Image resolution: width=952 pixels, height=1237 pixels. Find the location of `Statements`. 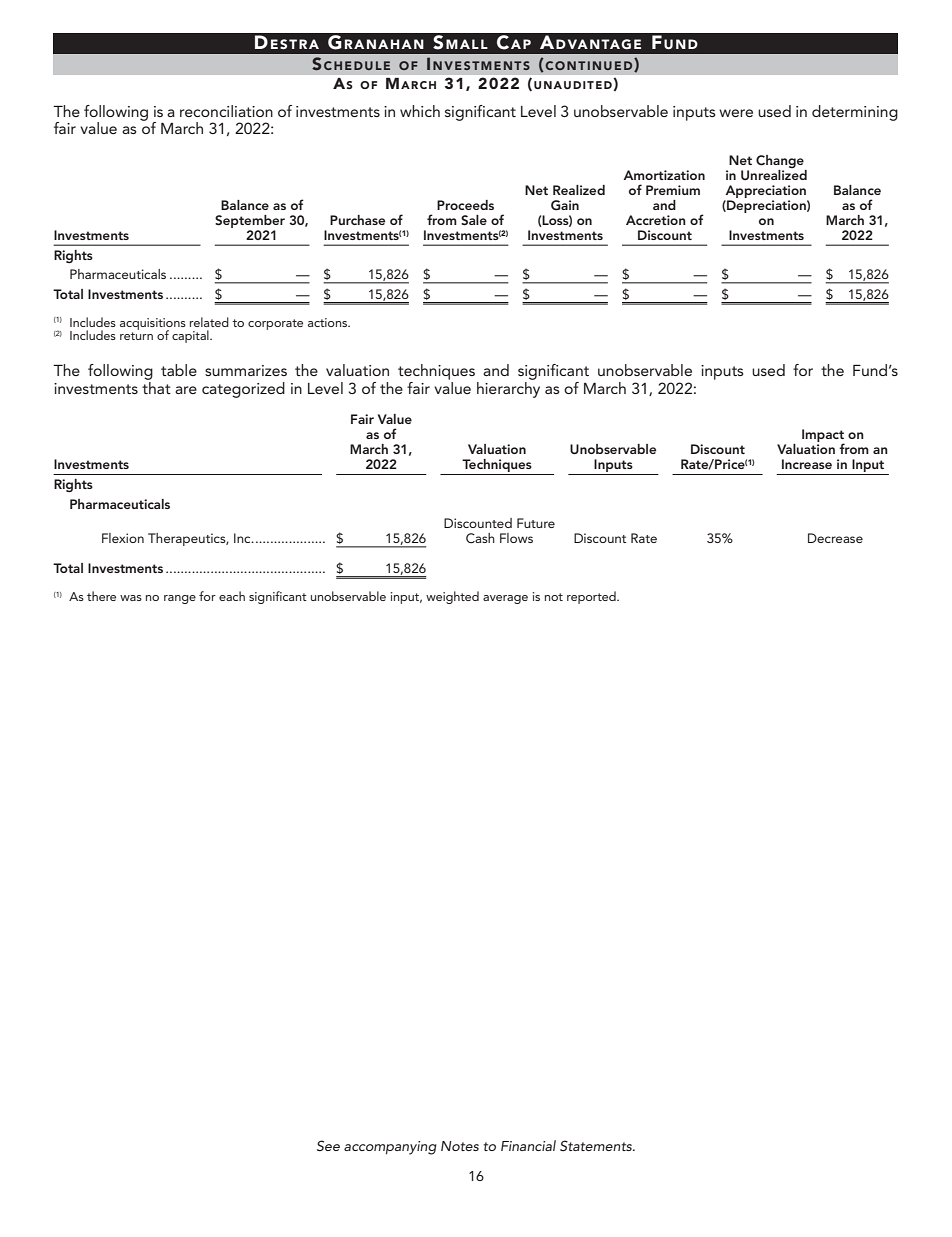

Statements is located at coordinates (597, 1145).
